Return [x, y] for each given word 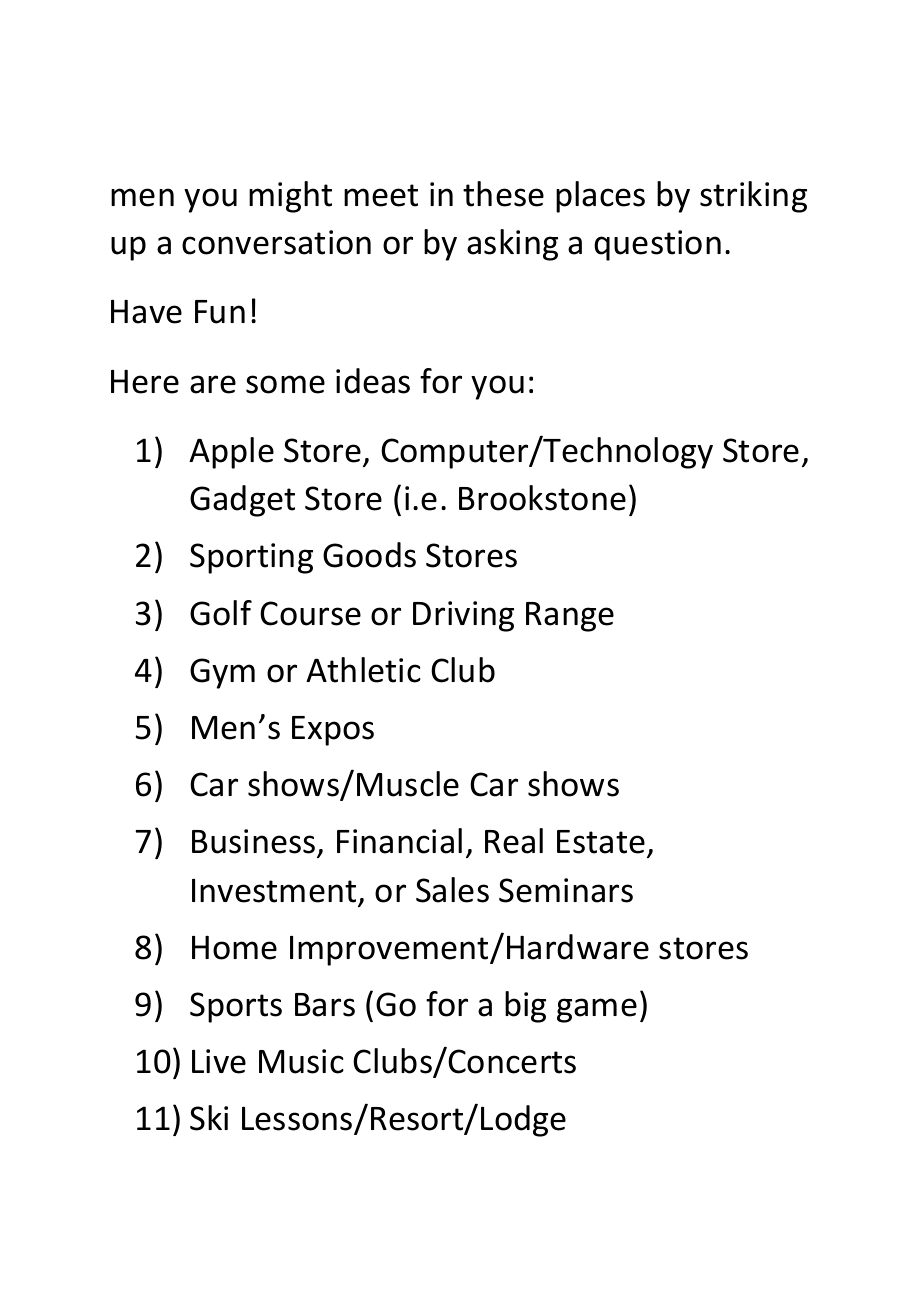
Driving [463, 616]
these [503, 194]
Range [570, 617]
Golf [221, 613]
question [657, 245]
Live [219, 1061]
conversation [276, 242]
